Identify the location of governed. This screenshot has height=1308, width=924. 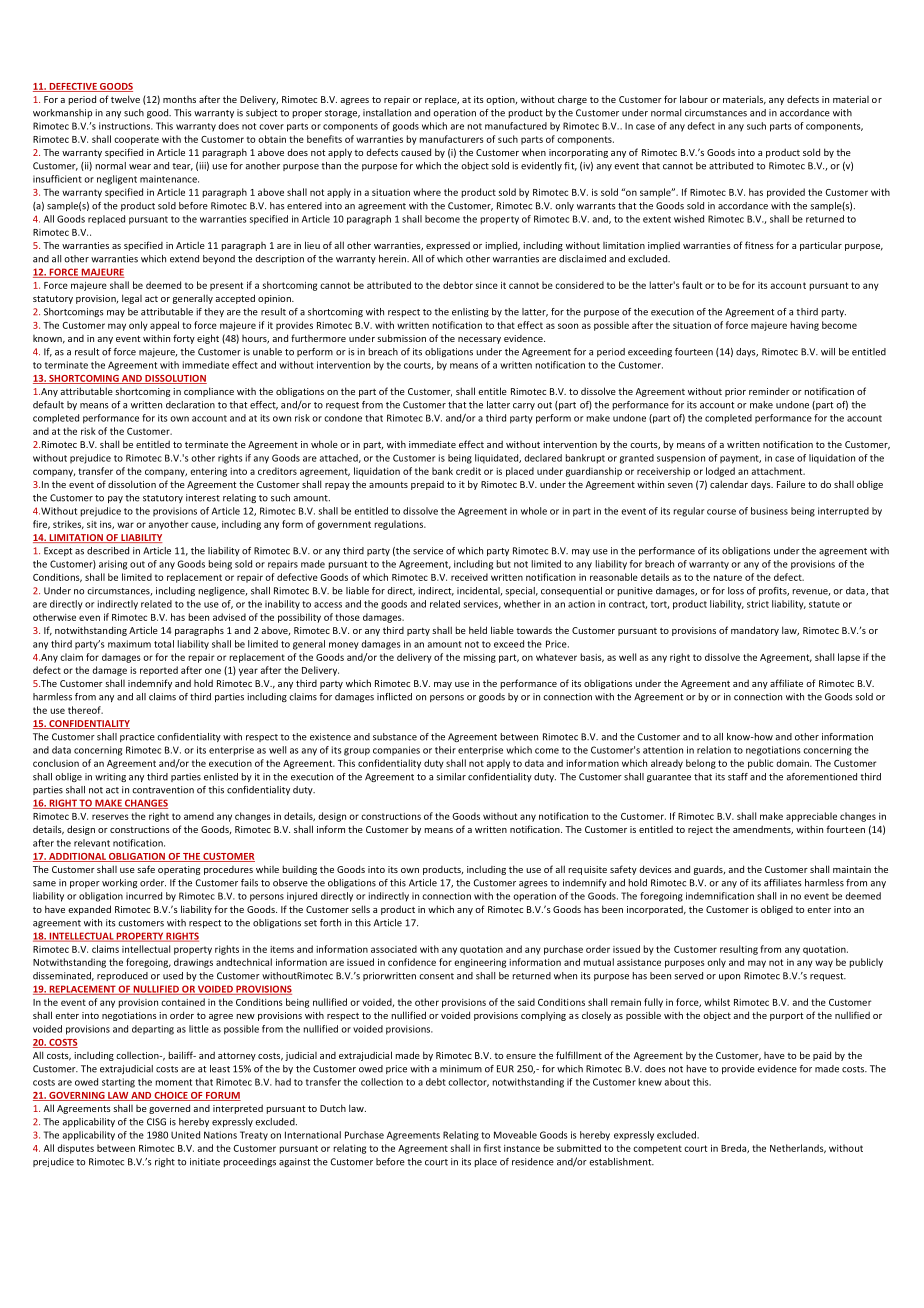
(169, 1109).
